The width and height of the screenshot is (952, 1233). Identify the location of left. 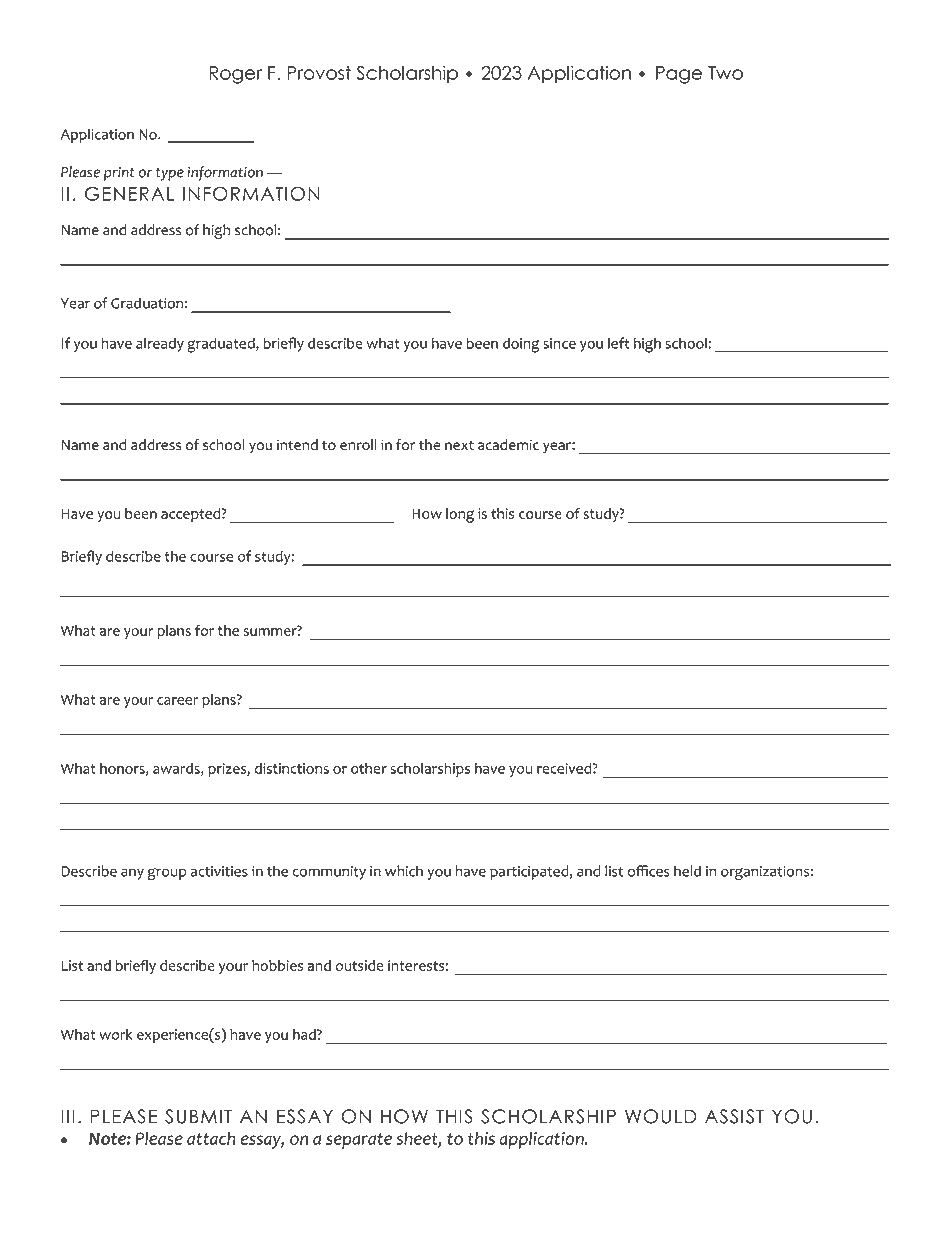
(618, 343).
